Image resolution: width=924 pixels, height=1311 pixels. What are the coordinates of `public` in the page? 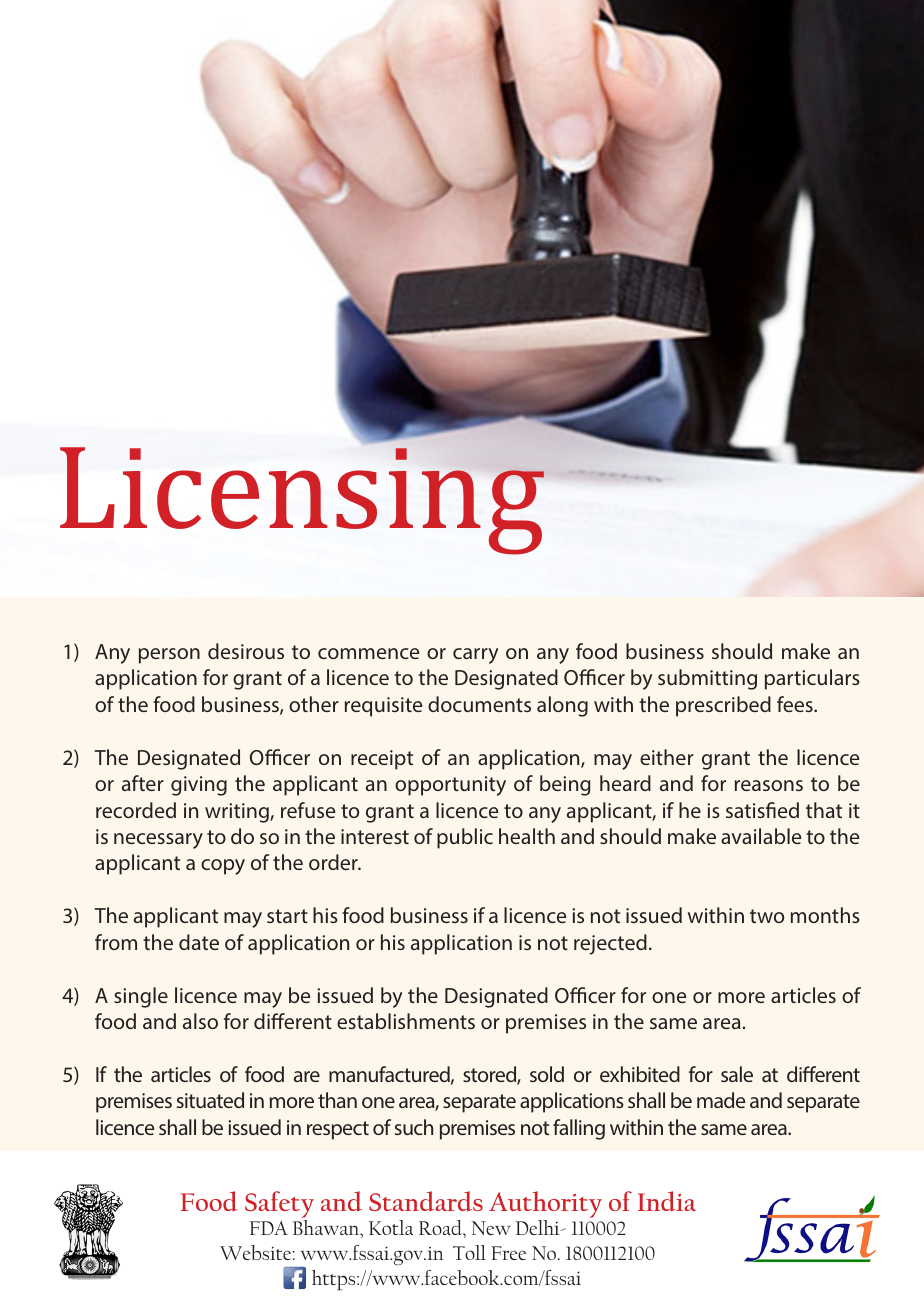 It's located at (465, 838).
